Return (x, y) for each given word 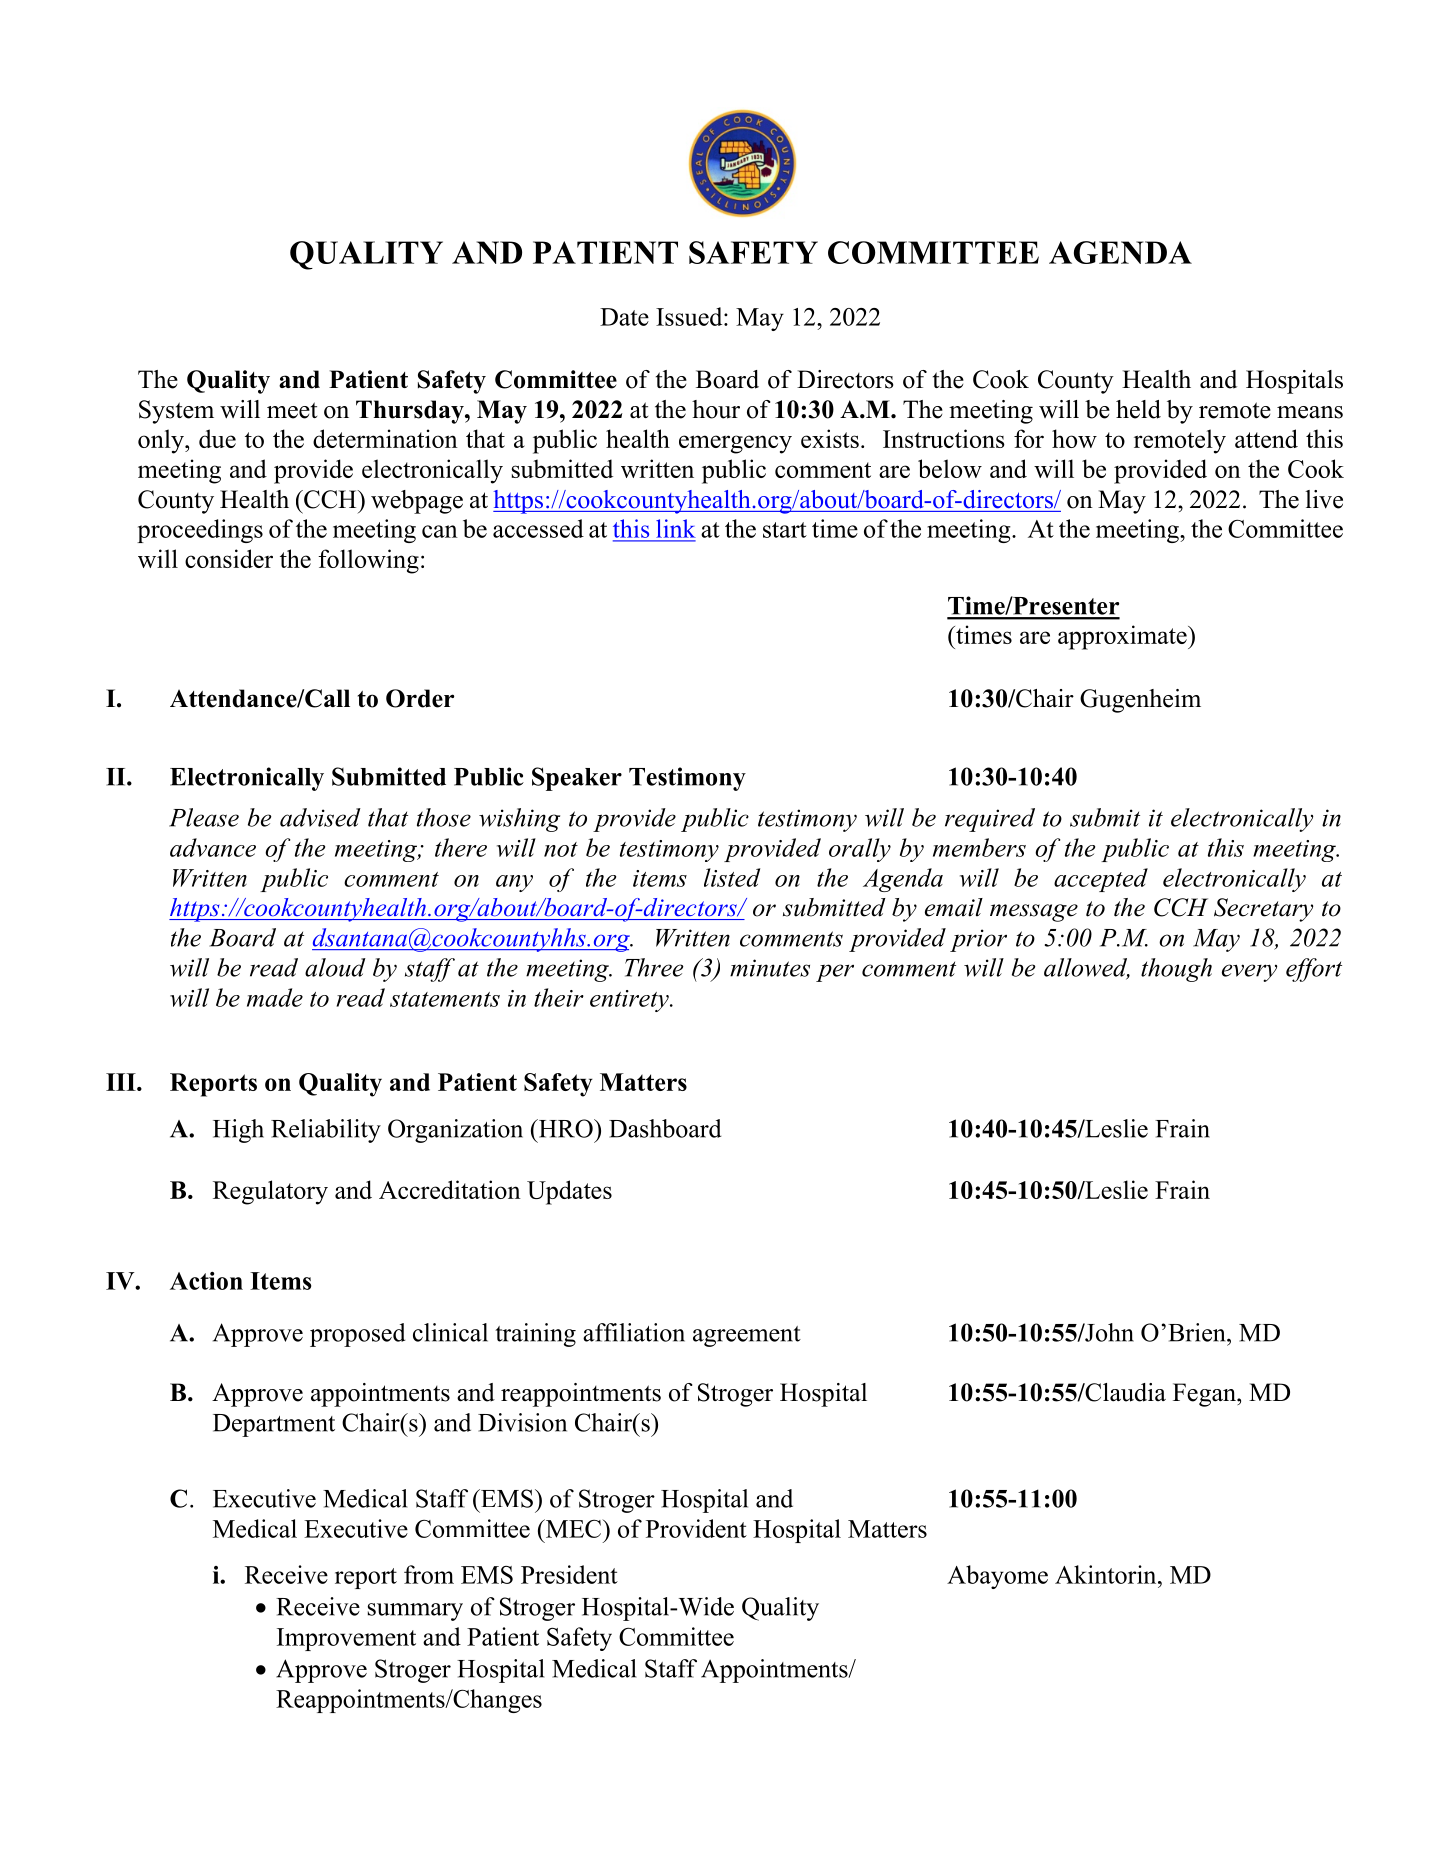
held (1138, 409)
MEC (573, 1528)
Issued (690, 316)
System (176, 412)
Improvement (346, 1639)
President (569, 1574)
